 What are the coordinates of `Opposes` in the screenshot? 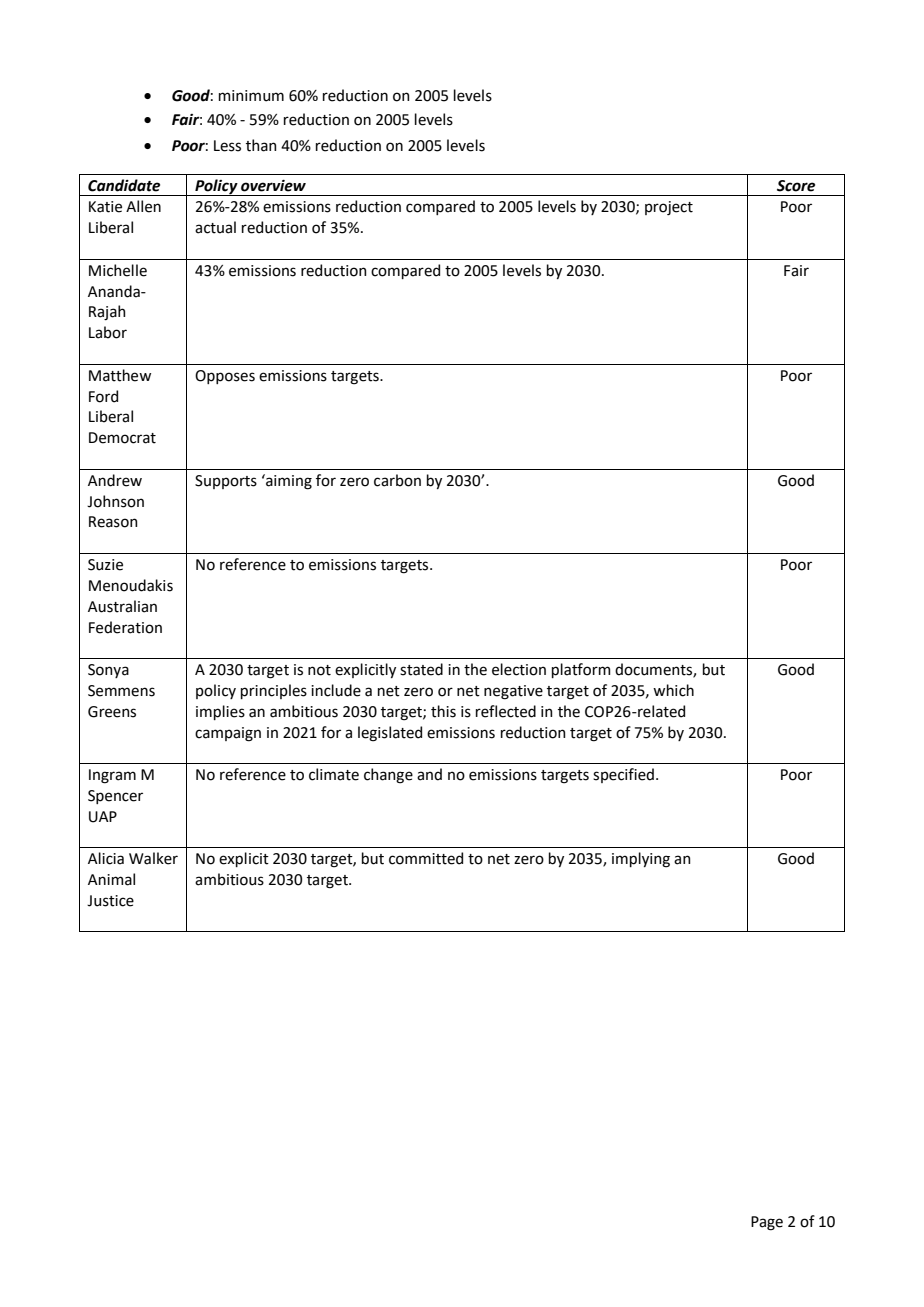 It's located at (225, 377).
